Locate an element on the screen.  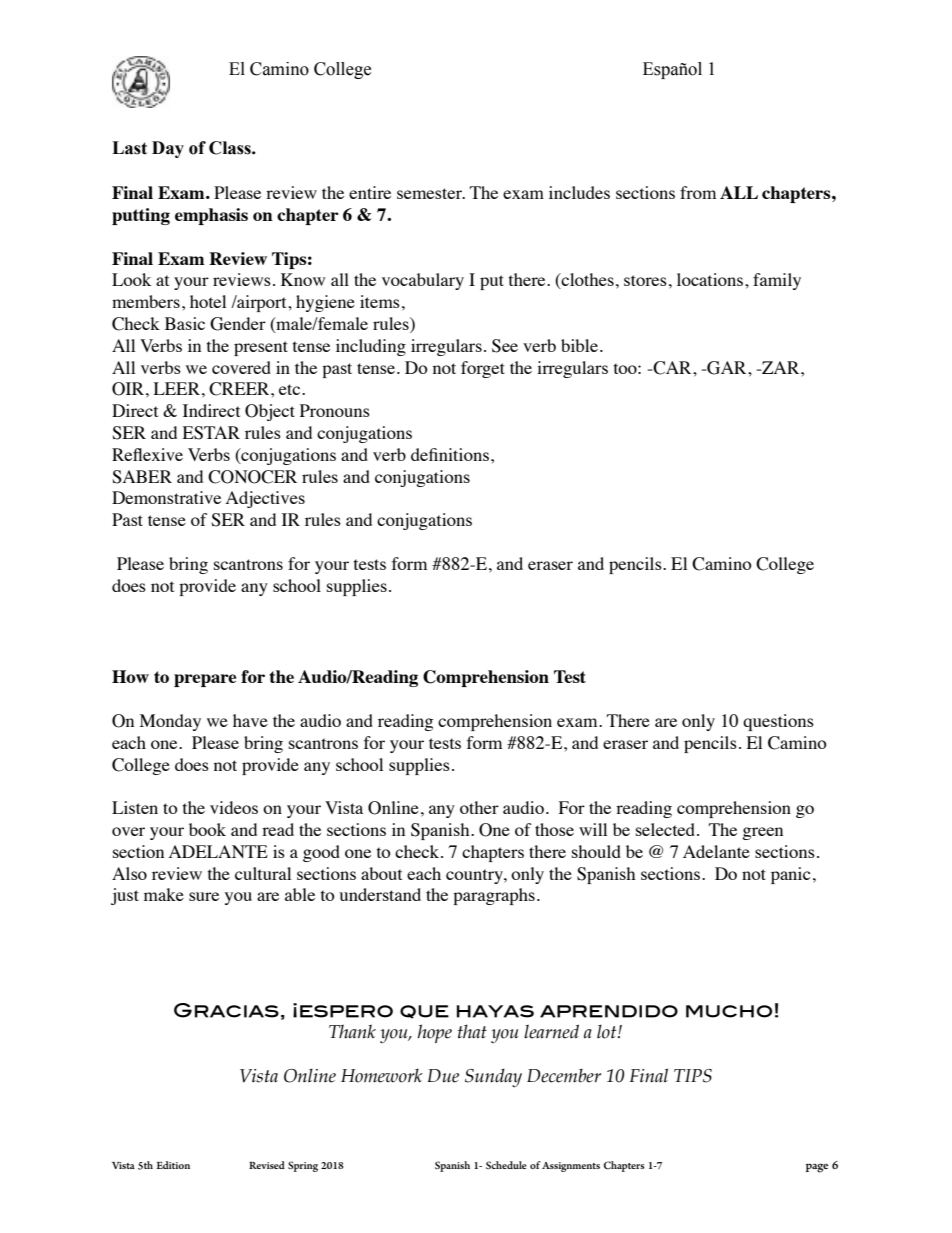
questions is located at coordinates (778, 722).
